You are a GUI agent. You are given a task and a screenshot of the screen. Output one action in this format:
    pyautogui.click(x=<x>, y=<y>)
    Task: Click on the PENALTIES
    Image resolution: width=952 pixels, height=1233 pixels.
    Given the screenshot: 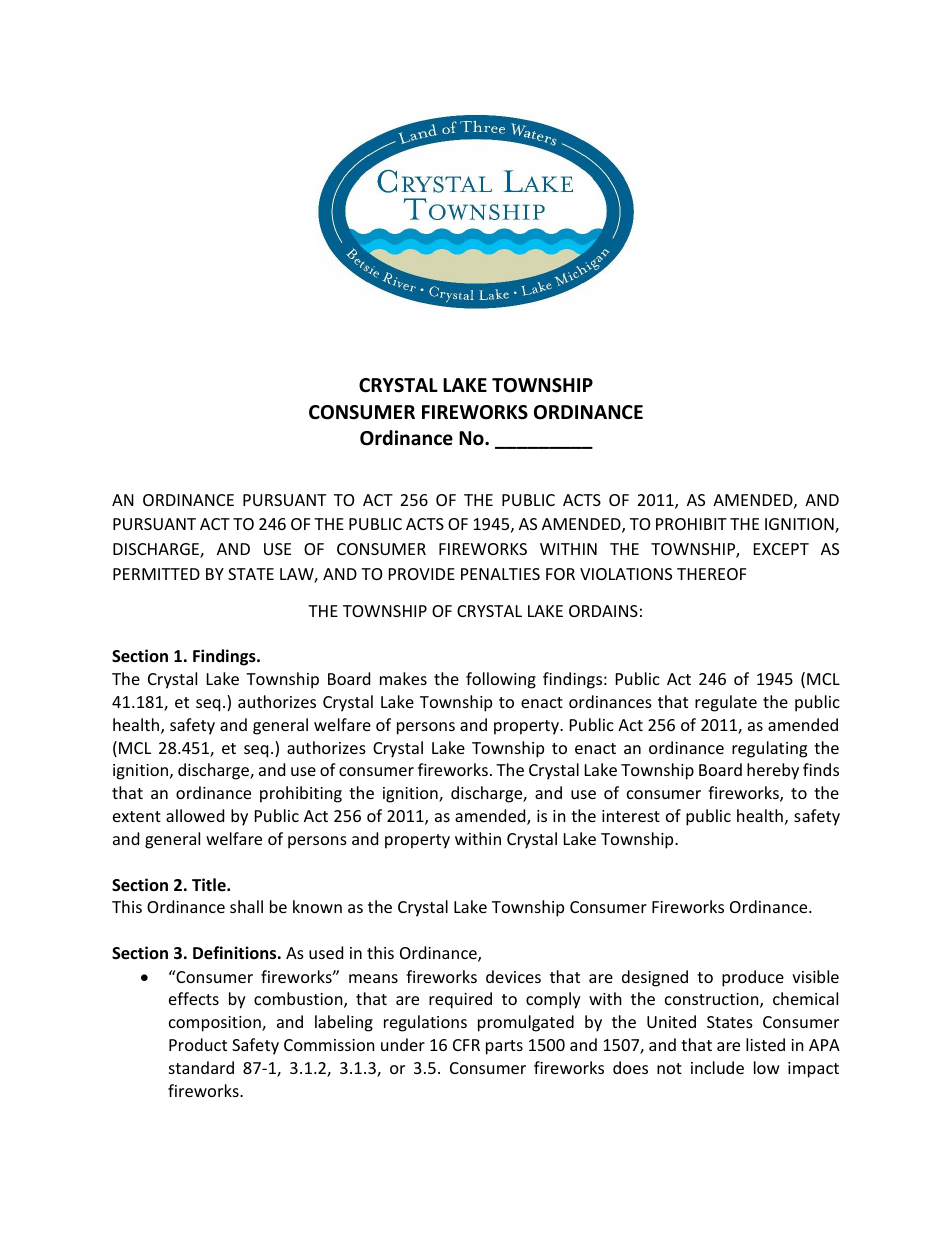 What is the action you would take?
    pyautogui.click(x=500, y=574)
